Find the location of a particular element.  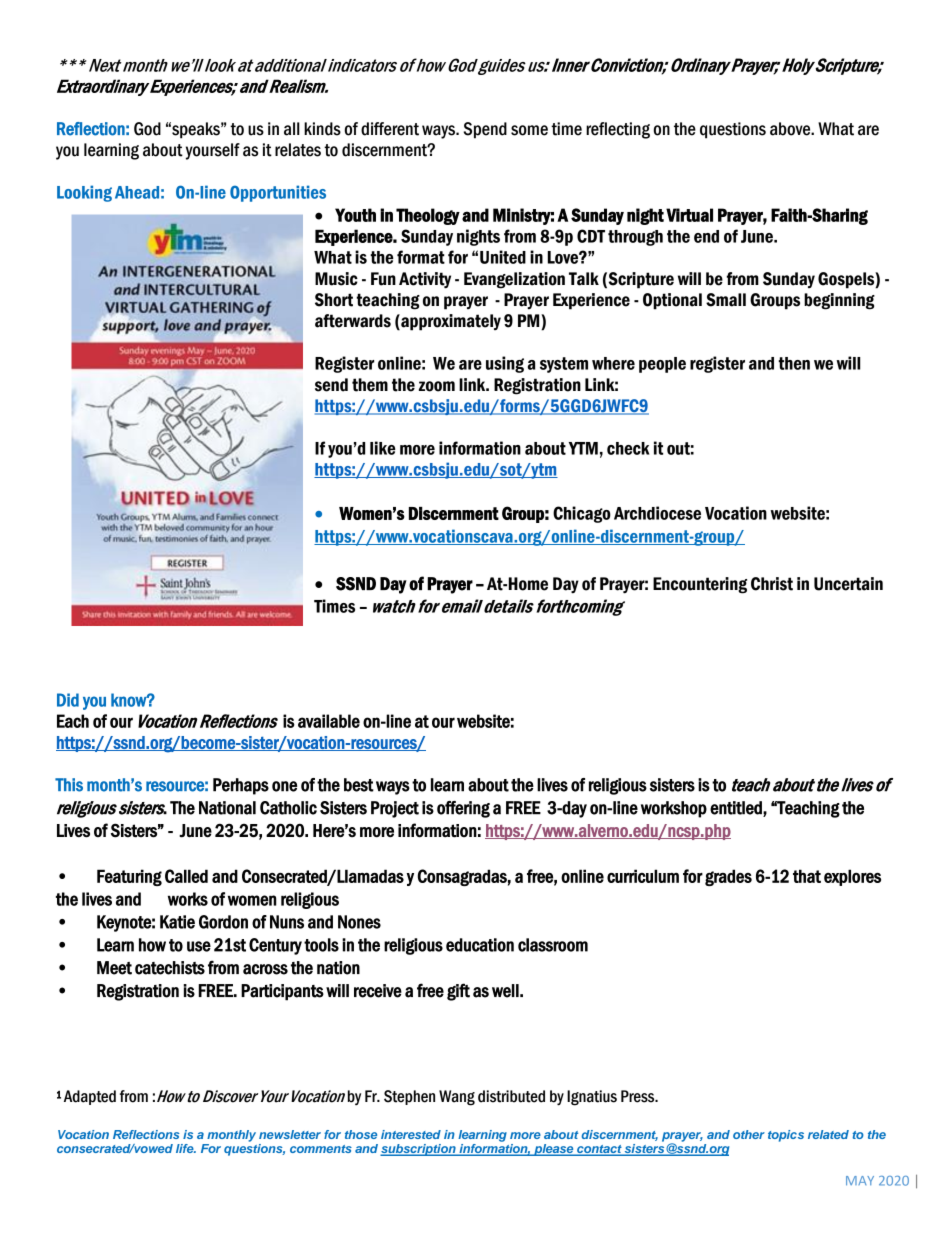

other is located at coordinates (749, 1134).
